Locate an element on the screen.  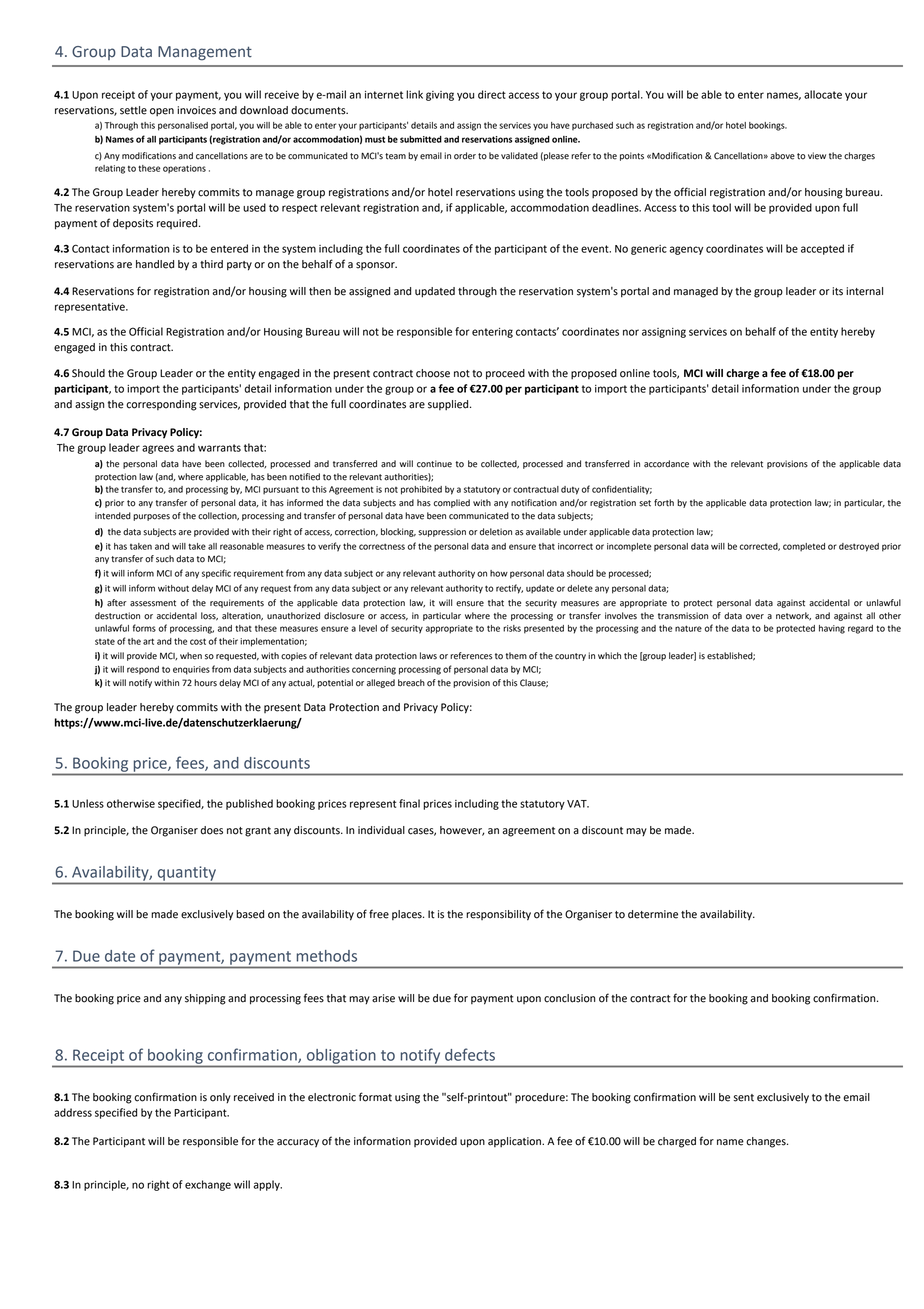
over is located at coordinates (755, 617).
